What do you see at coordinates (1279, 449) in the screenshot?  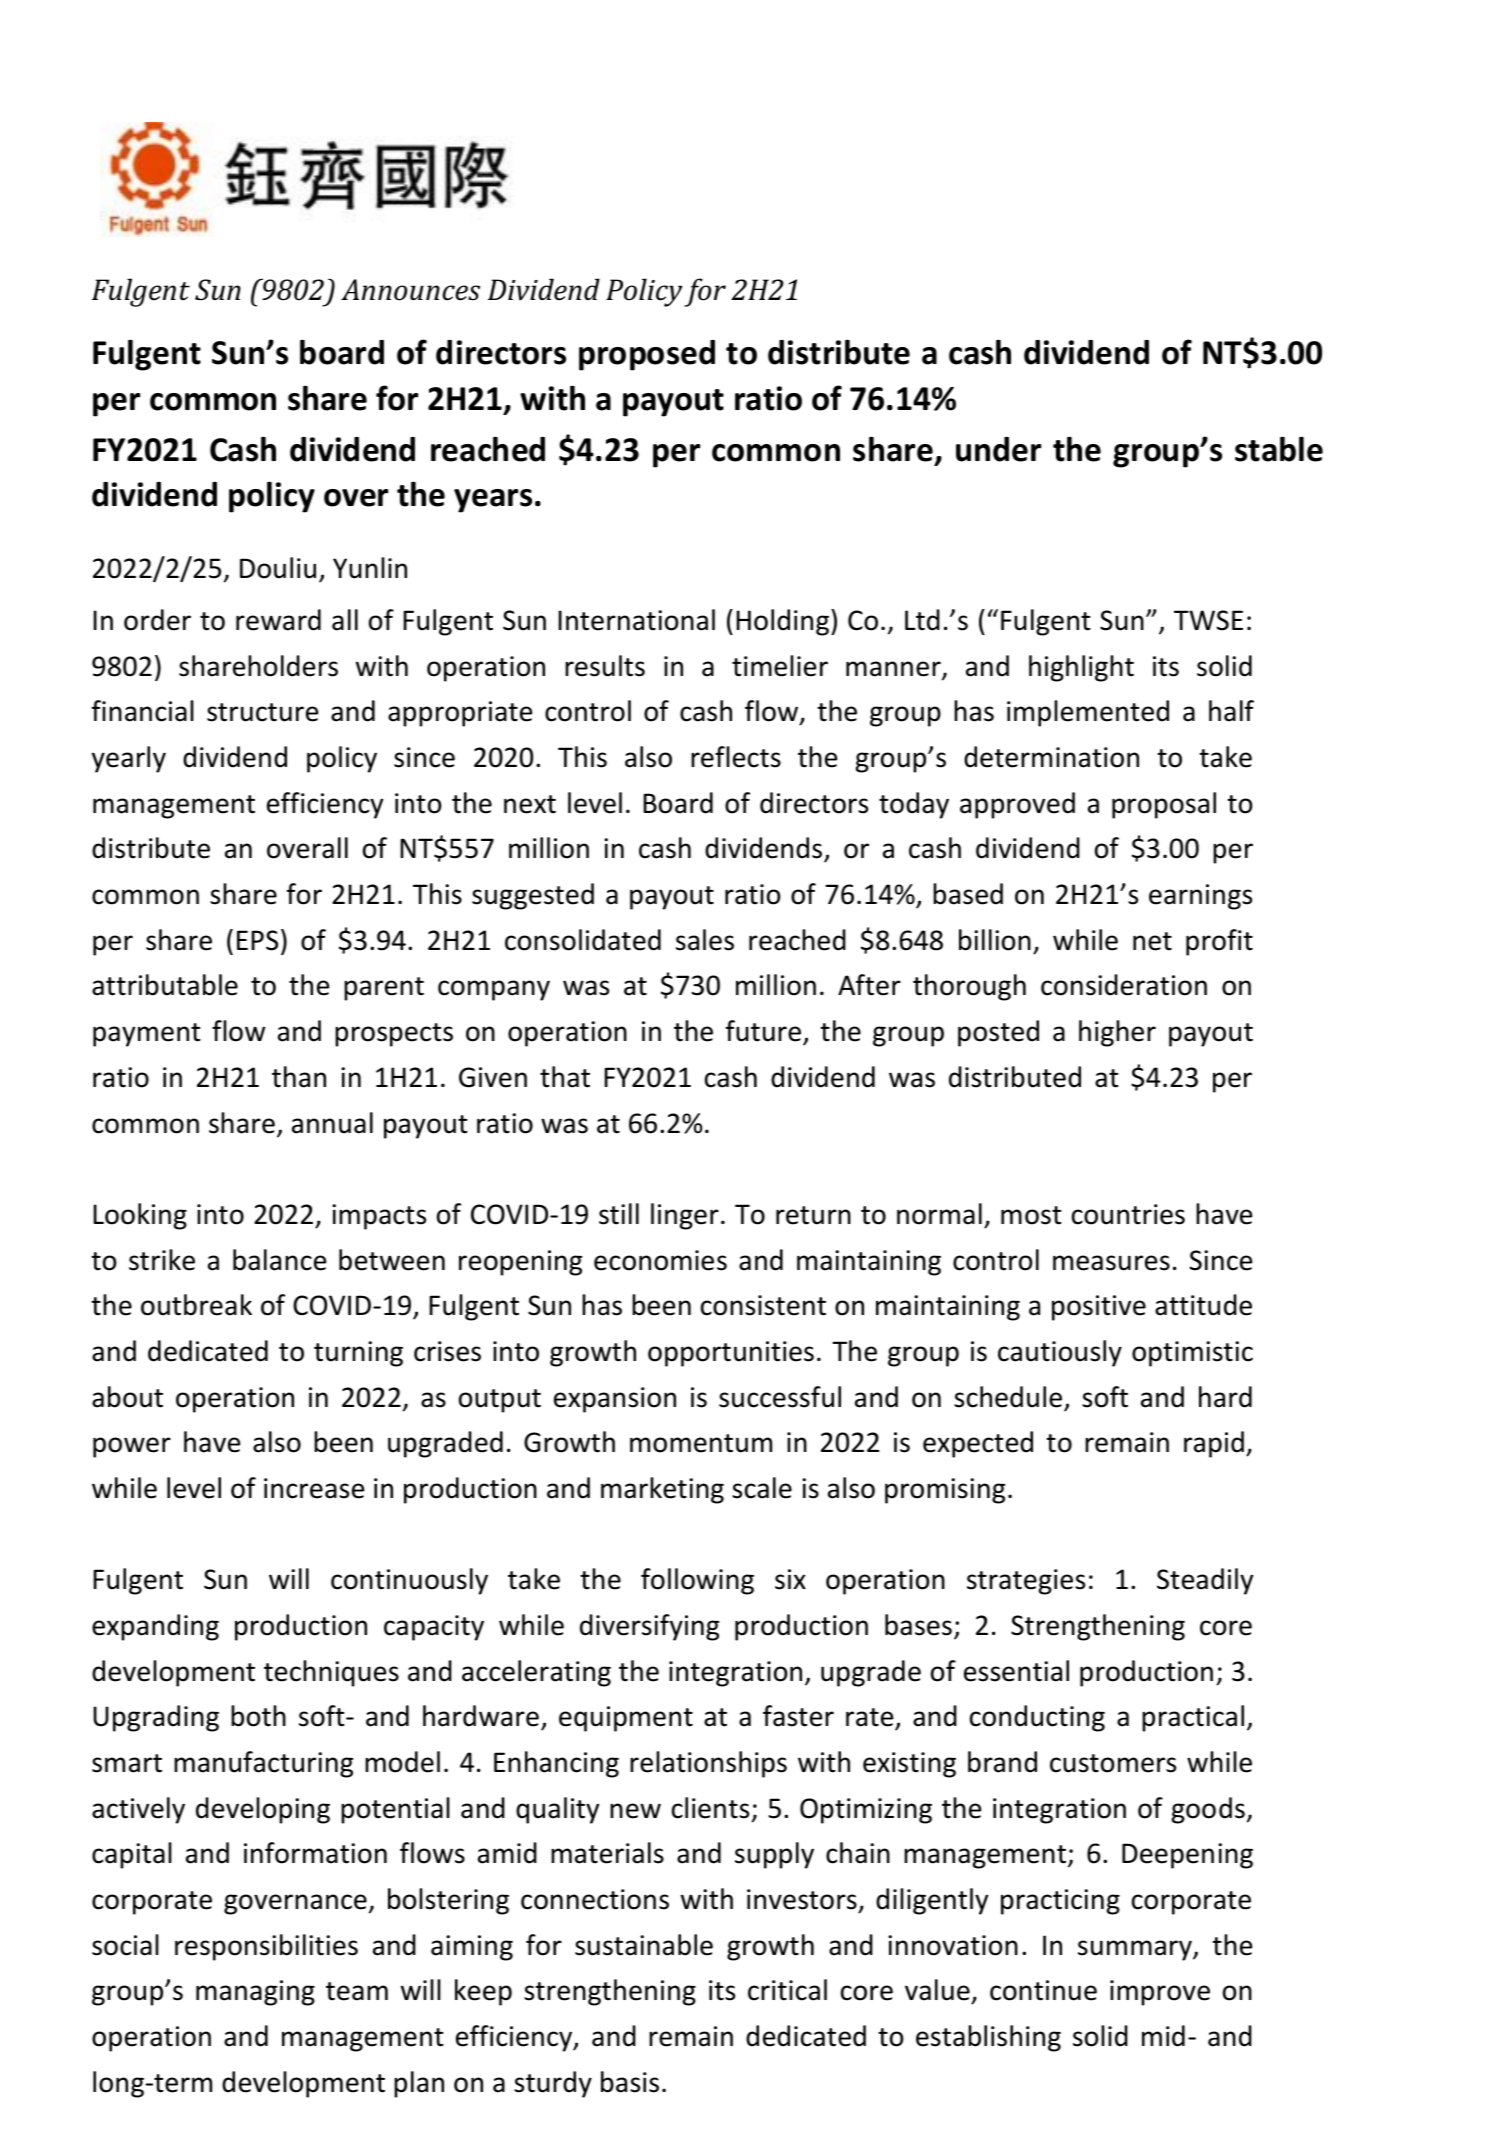 I see `stable` at bounding box center [1279, 449].
